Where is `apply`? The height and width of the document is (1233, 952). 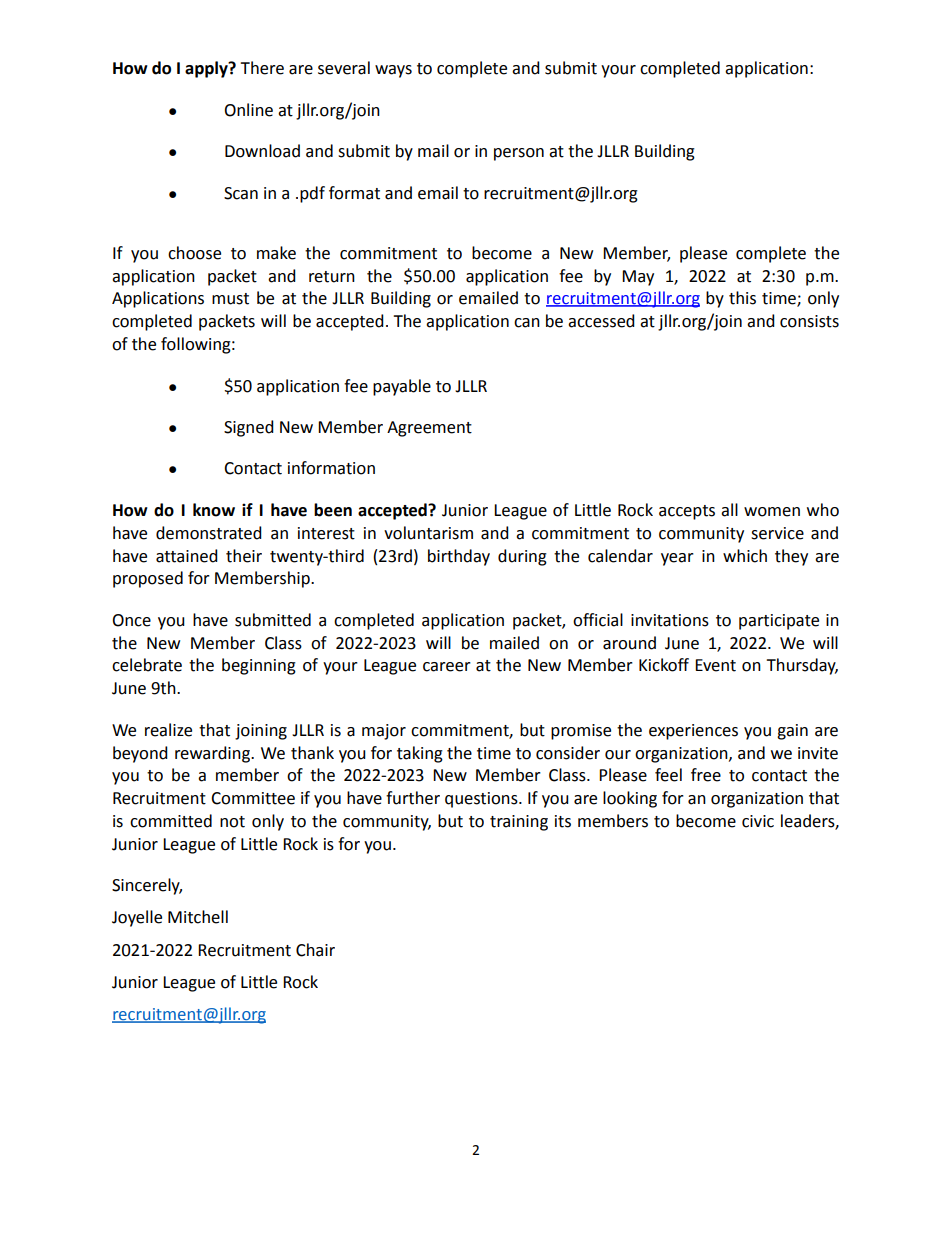 apply is located at coordinates (207, 69).
